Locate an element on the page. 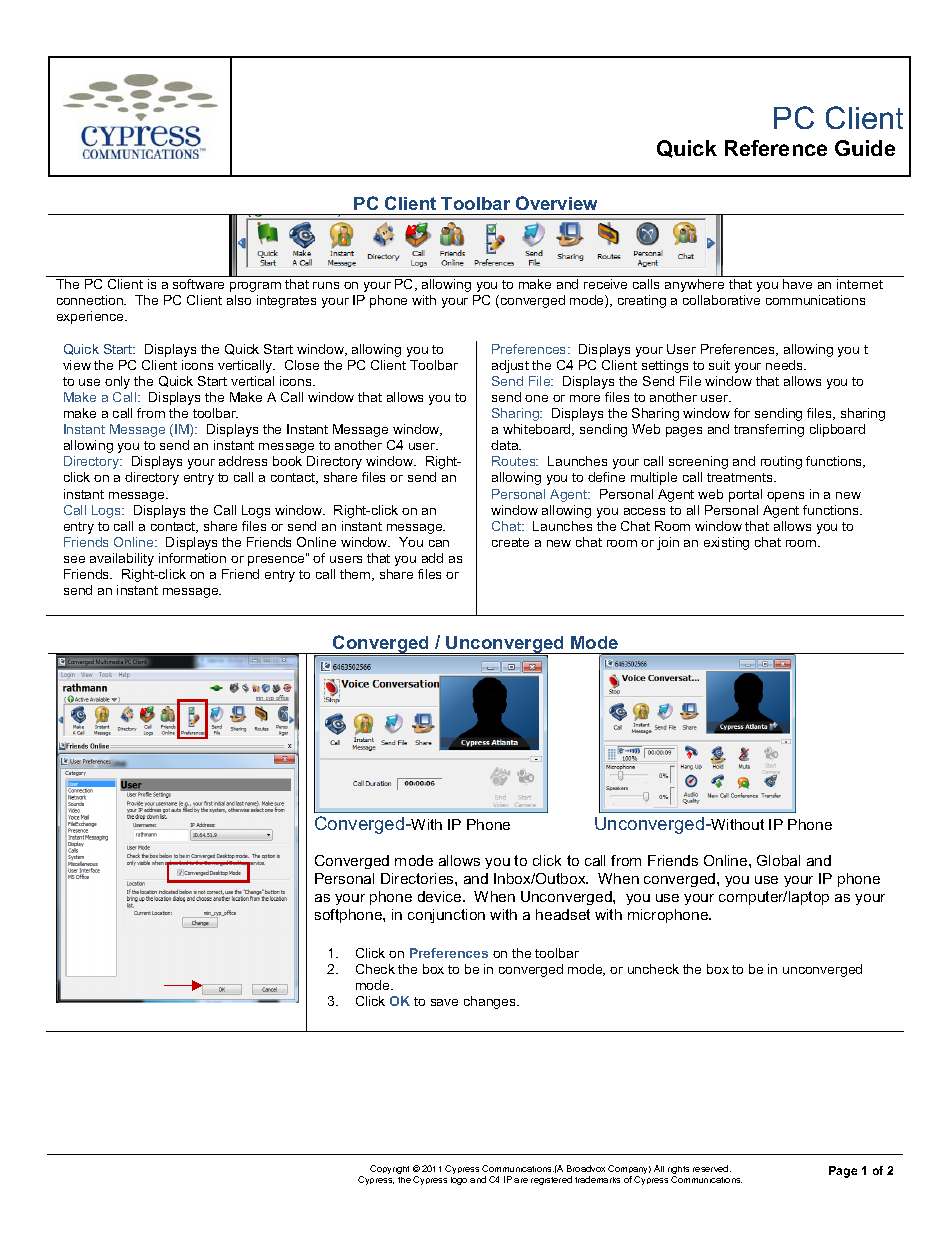 The height and width of the image is (1233, 952). receive is located at coordinates (605, 284).
